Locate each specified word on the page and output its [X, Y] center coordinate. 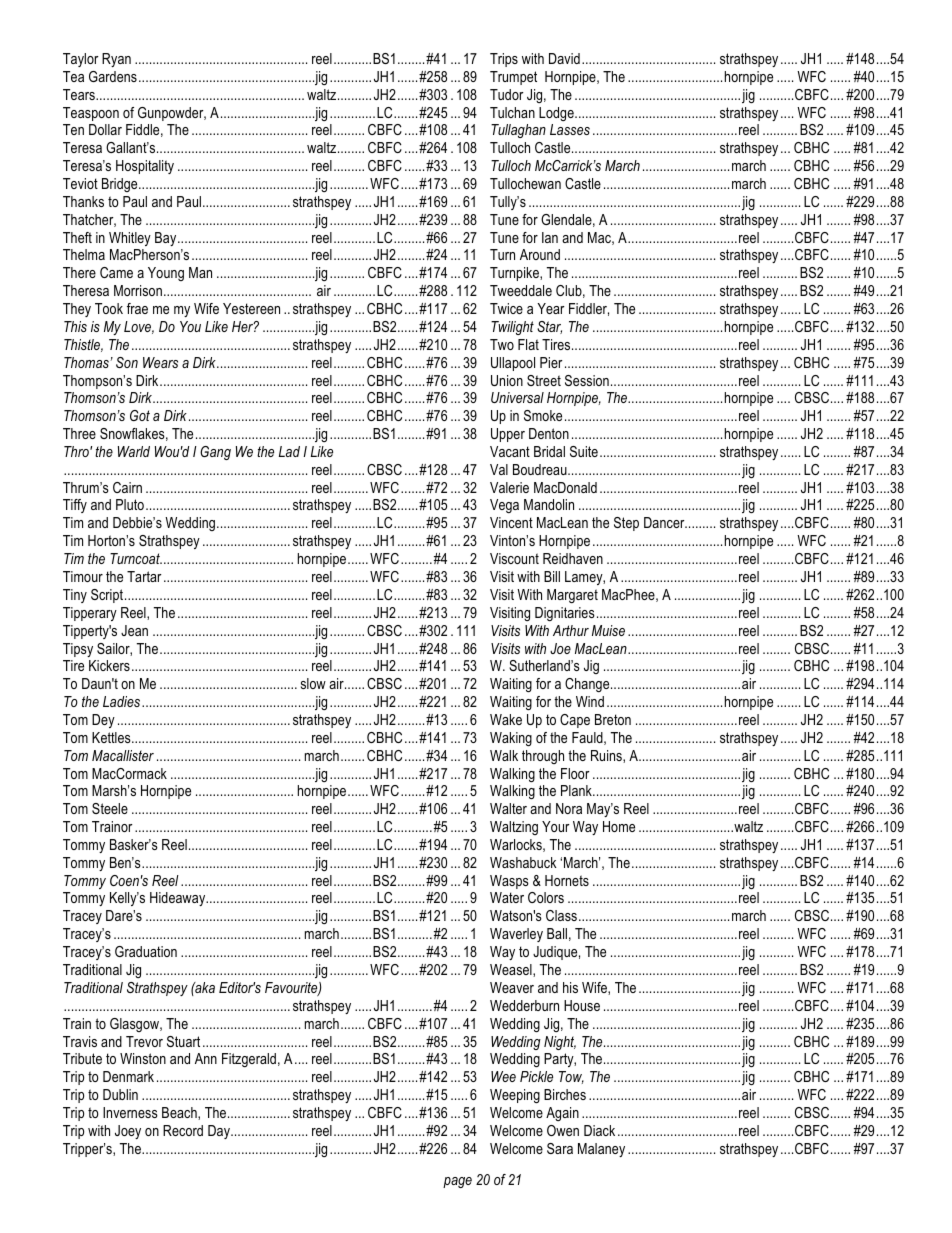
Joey [128, 1132]
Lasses [570, 129]
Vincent [511, 522]
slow [313, 683]
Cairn [127, 487]
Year [551, 308]
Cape [575, 721]
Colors [546, 897]
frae [137, 308]
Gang [215, 453]
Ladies [123, 701]
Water [507, 897]
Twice [506, 308]
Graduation [146, 951]
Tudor [507, 94]
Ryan [116, 60]
